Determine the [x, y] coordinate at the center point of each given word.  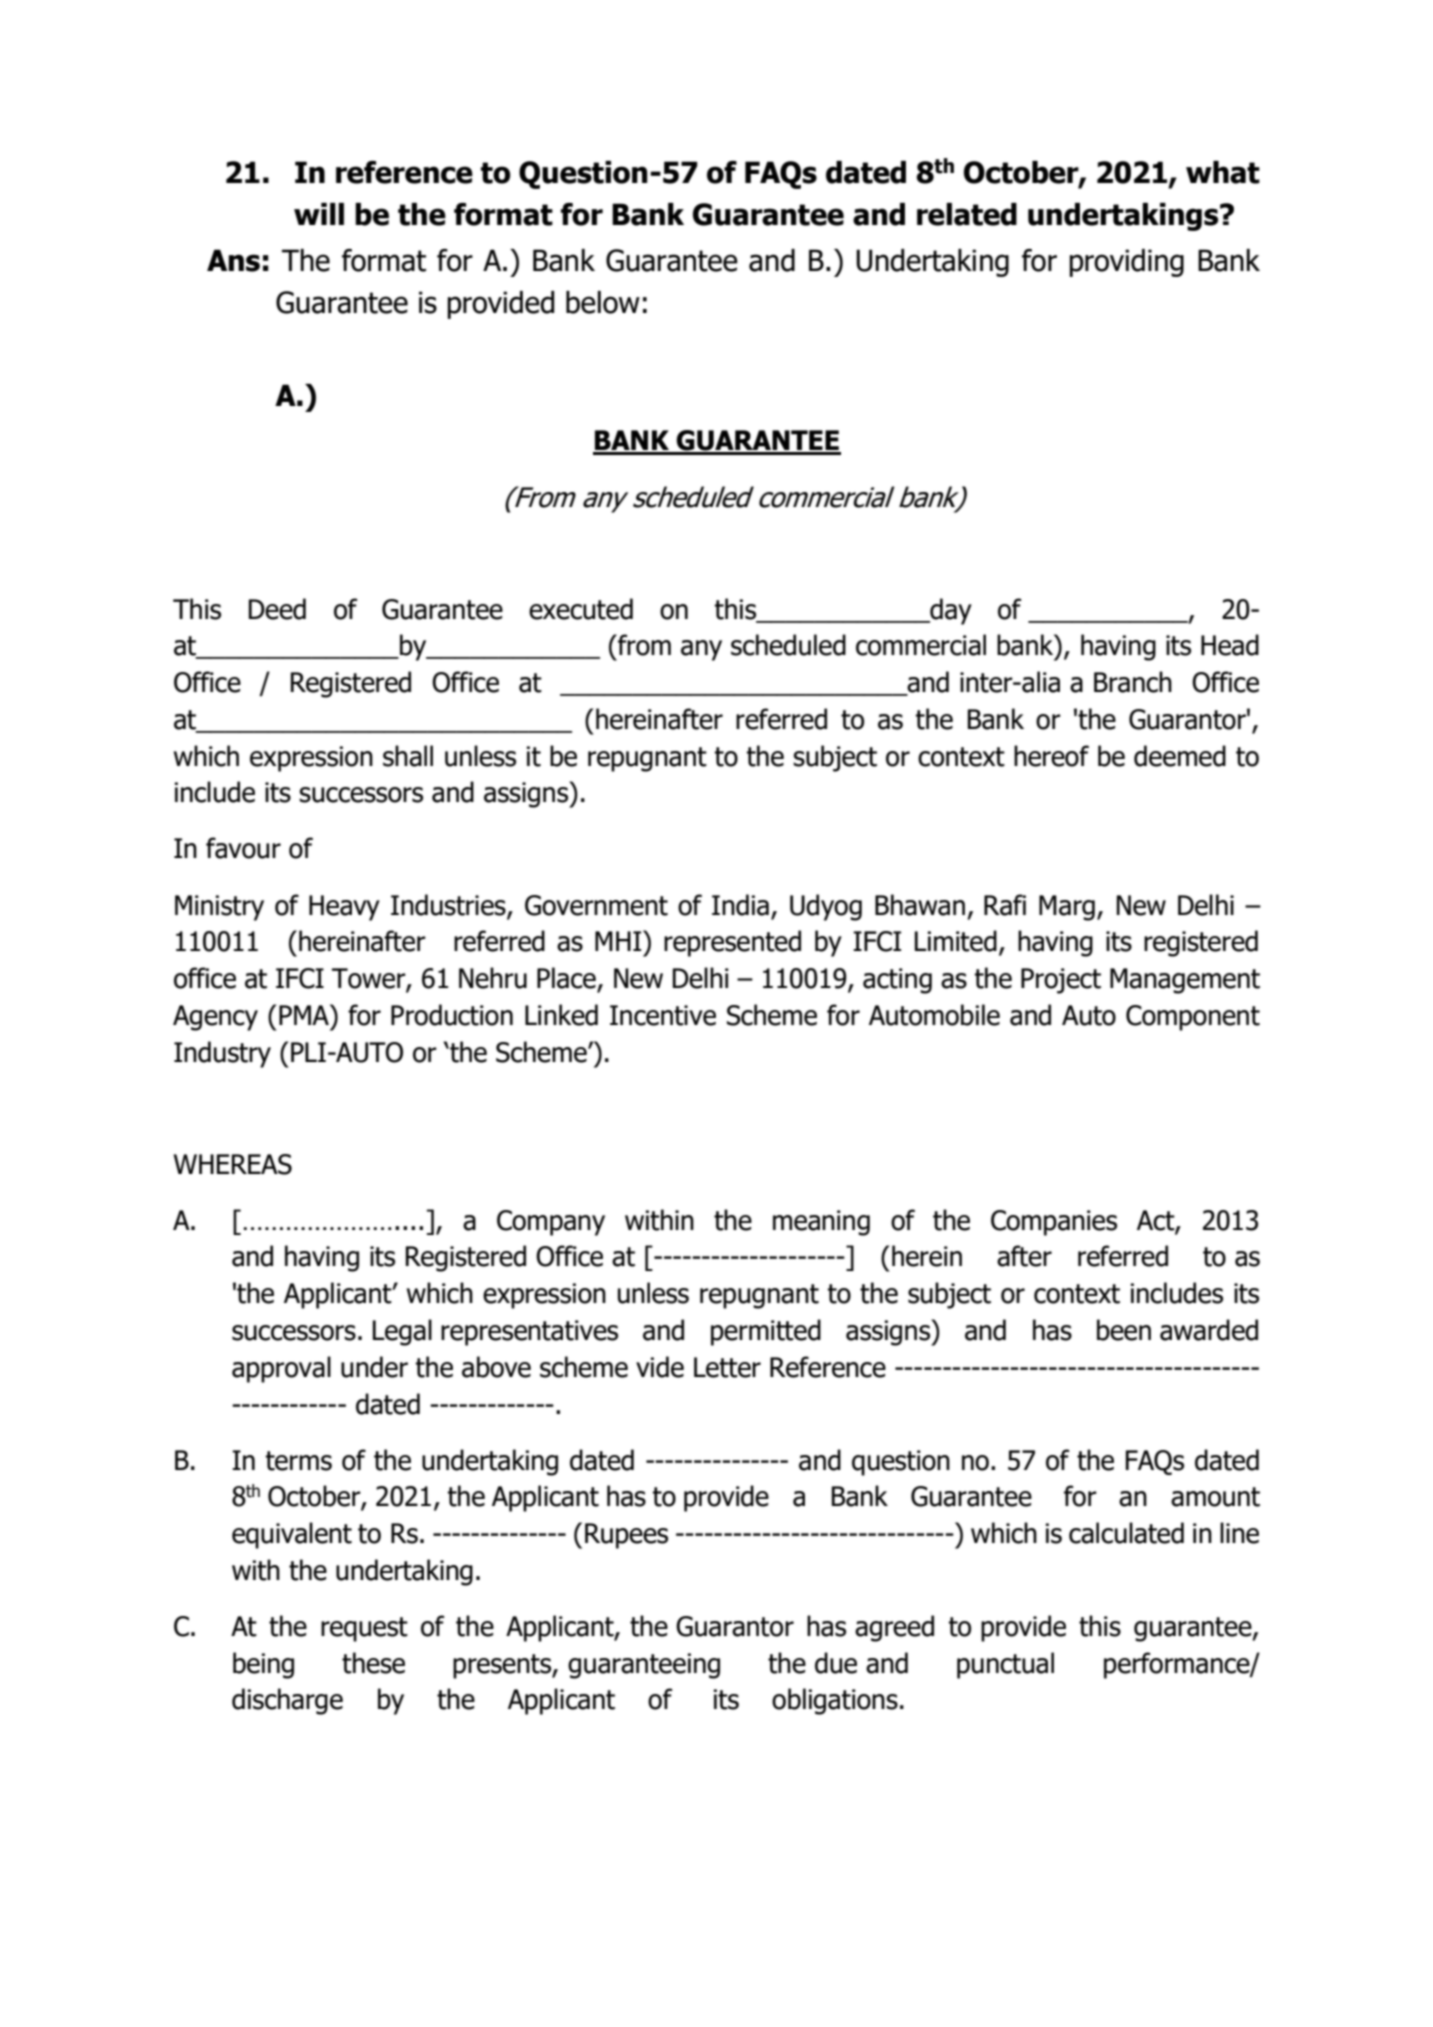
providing [1126, 263]
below [603, 302]
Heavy [344, 908]
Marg [1067, 908]
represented [732, 943]
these [373, 1663]
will [319, 214]
